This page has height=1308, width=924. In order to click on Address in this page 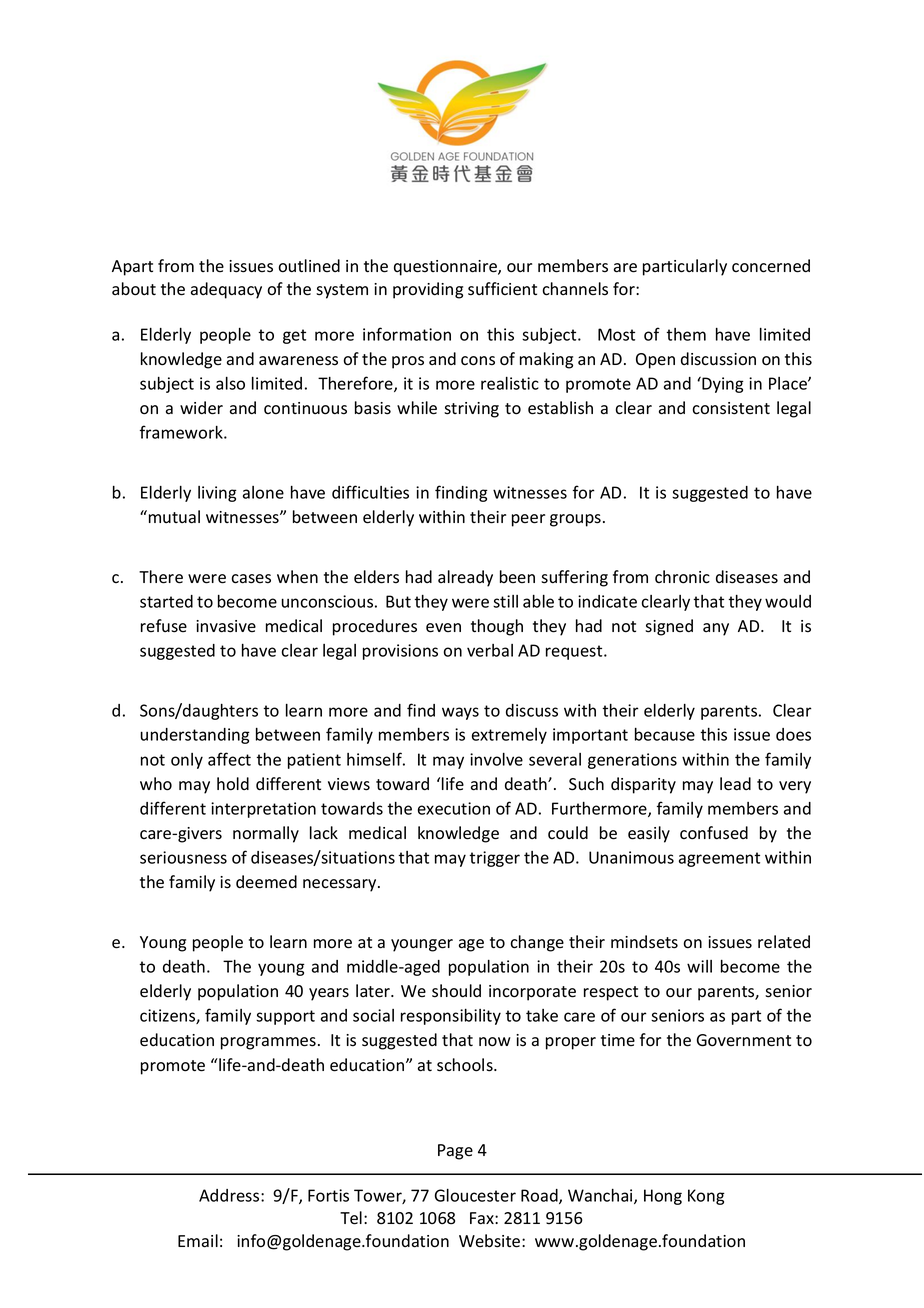, I will do `click(230, 1195)`.
